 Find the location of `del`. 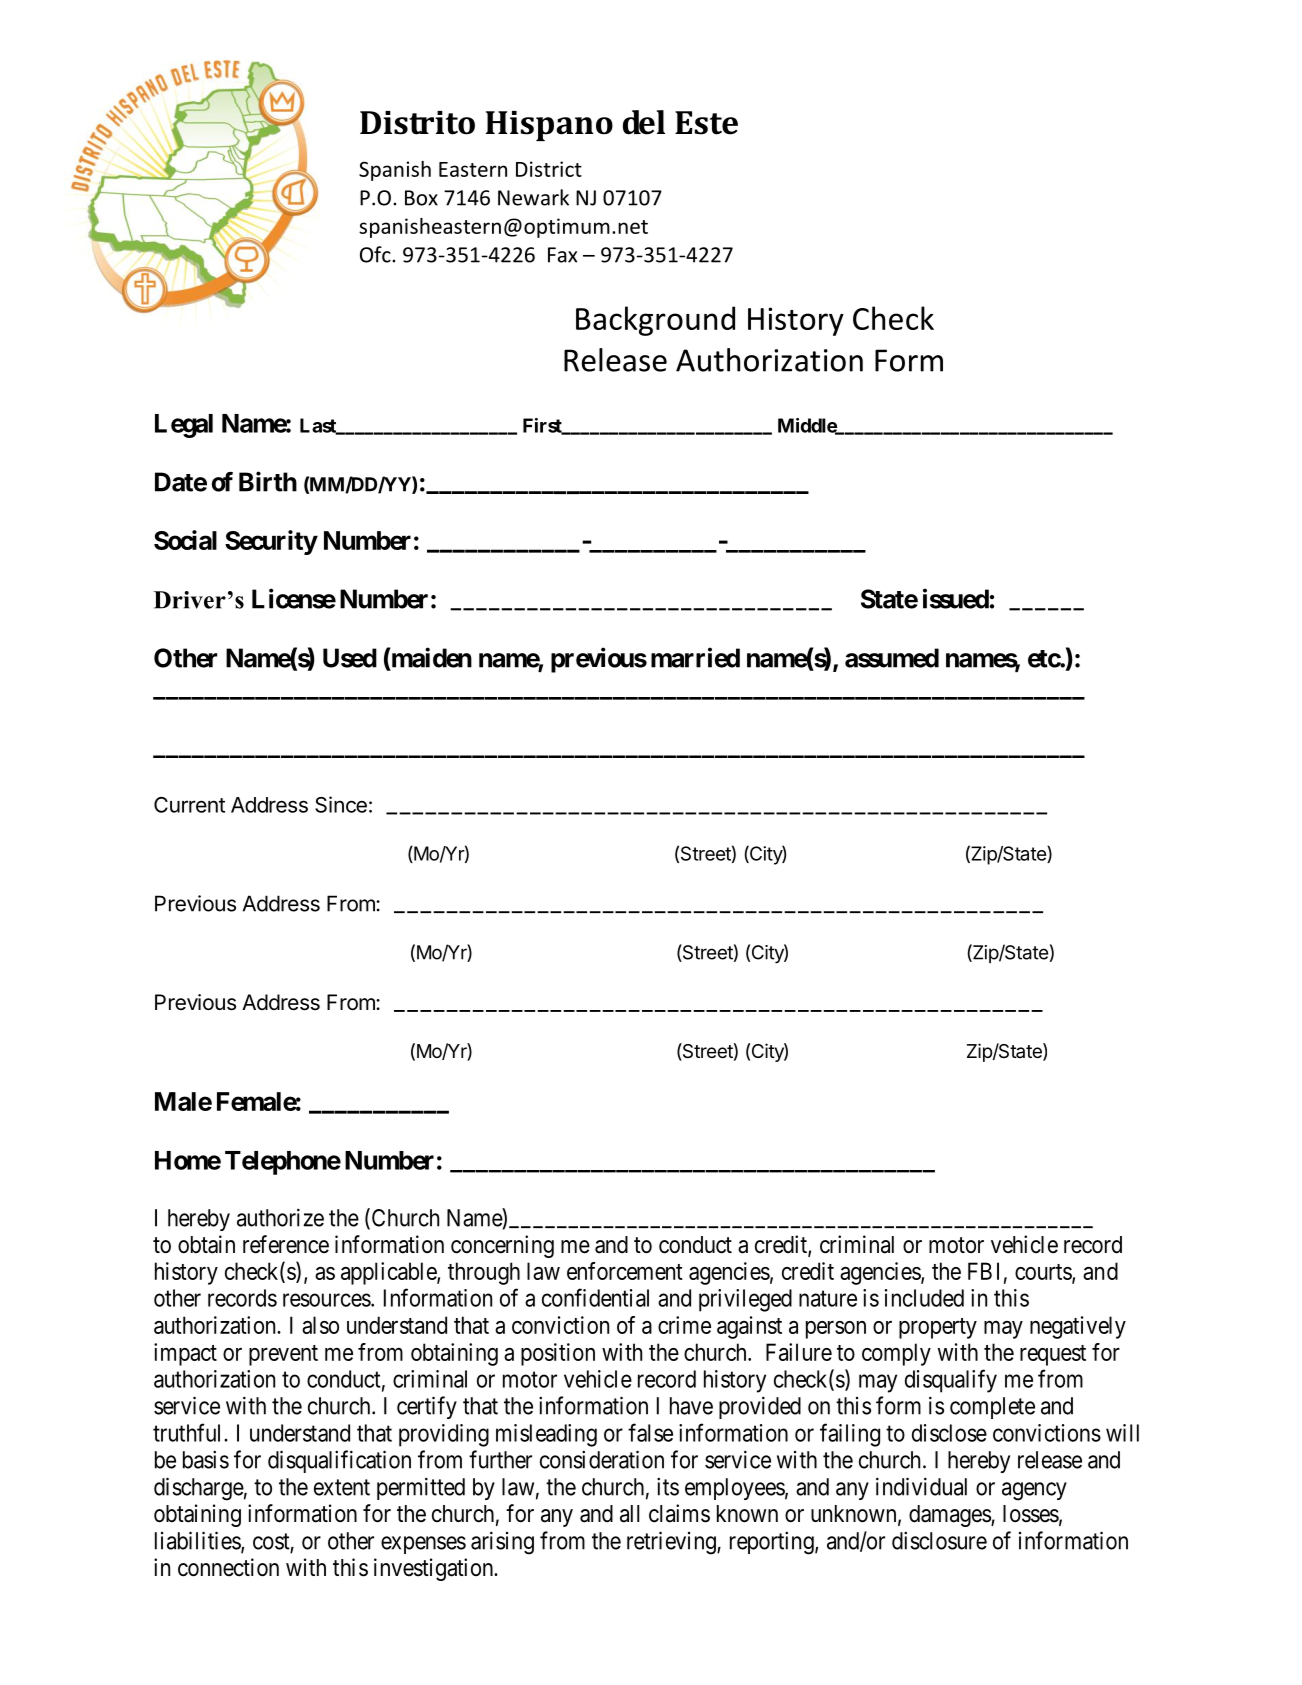

del is located at coordinates (644, 122).
